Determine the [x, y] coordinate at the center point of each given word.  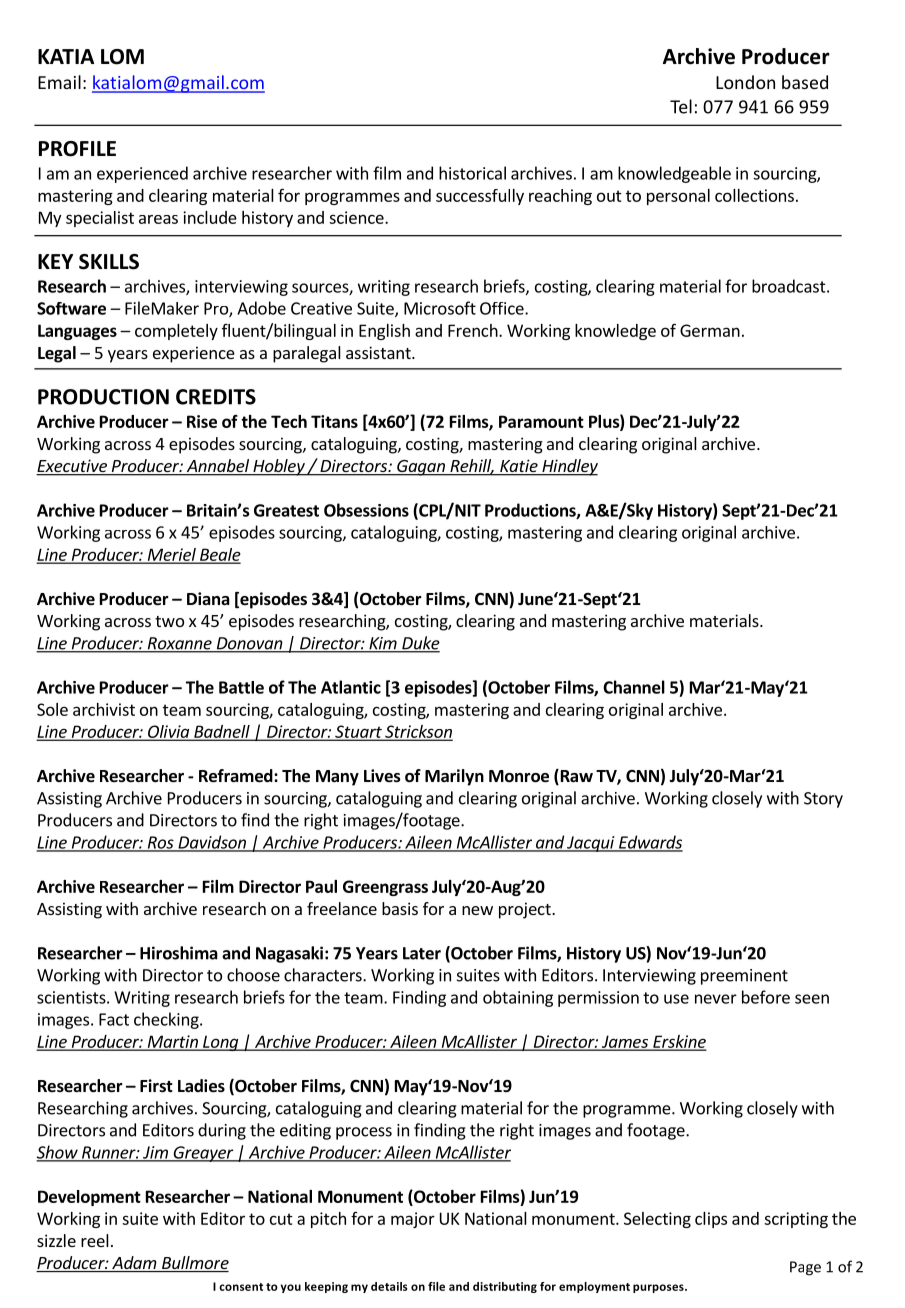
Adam [134, 1264]
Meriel [171, 555]
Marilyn [454, 777]
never [716, 999]
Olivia [169, 732]
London [745, 82]
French [474, 330]
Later [422, 953]
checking [167, 1020]
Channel [634, 687]
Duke [420, 644]
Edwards [649, 843]
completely [176, 332]
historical [472, 173]
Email [59, 82]
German [710, 330]
